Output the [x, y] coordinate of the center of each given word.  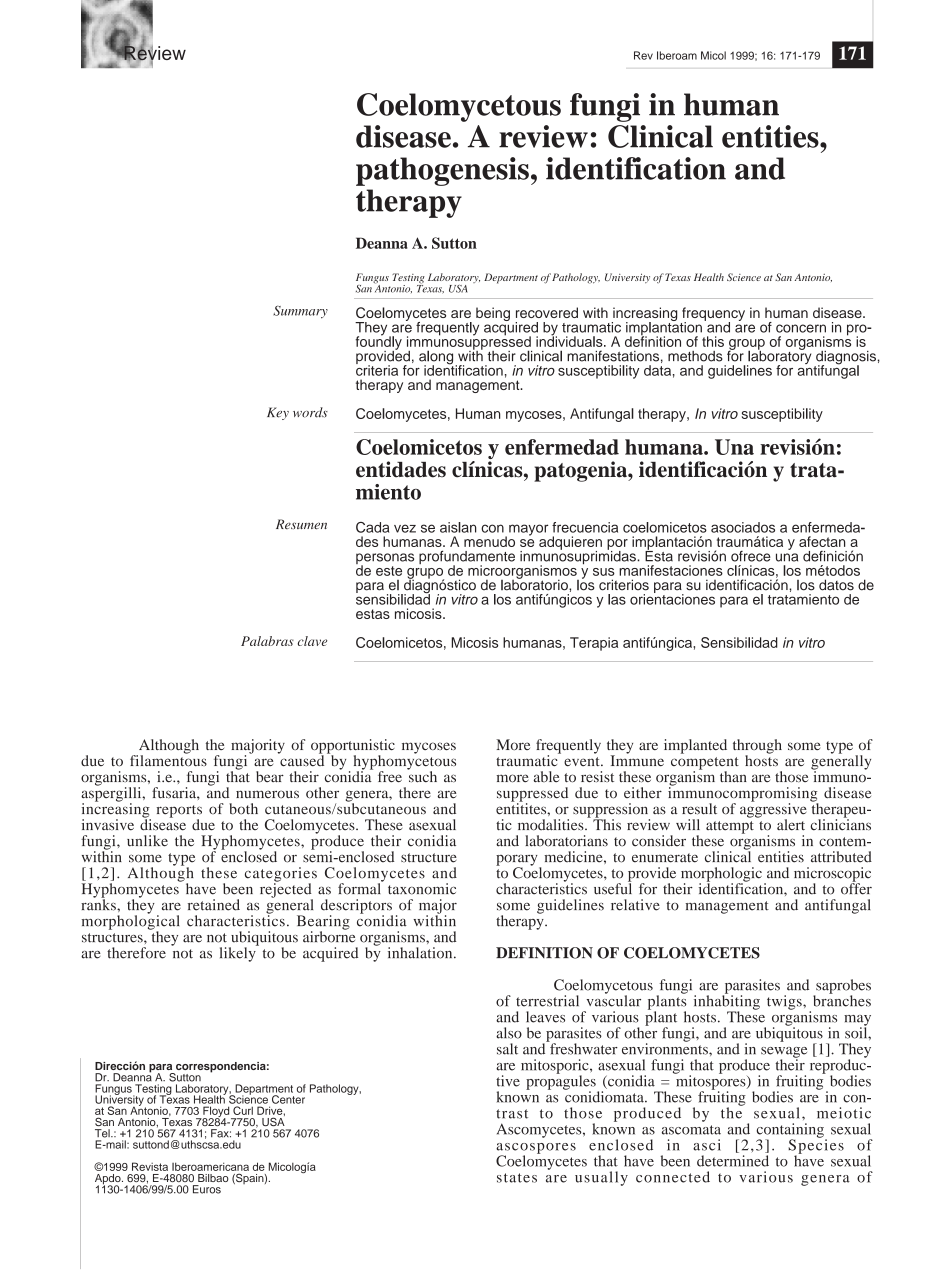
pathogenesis [442, 171]
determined [733, 1161]
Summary [300, 312]
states [517, 1178]
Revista [150, 1166]
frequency [713, 315]
